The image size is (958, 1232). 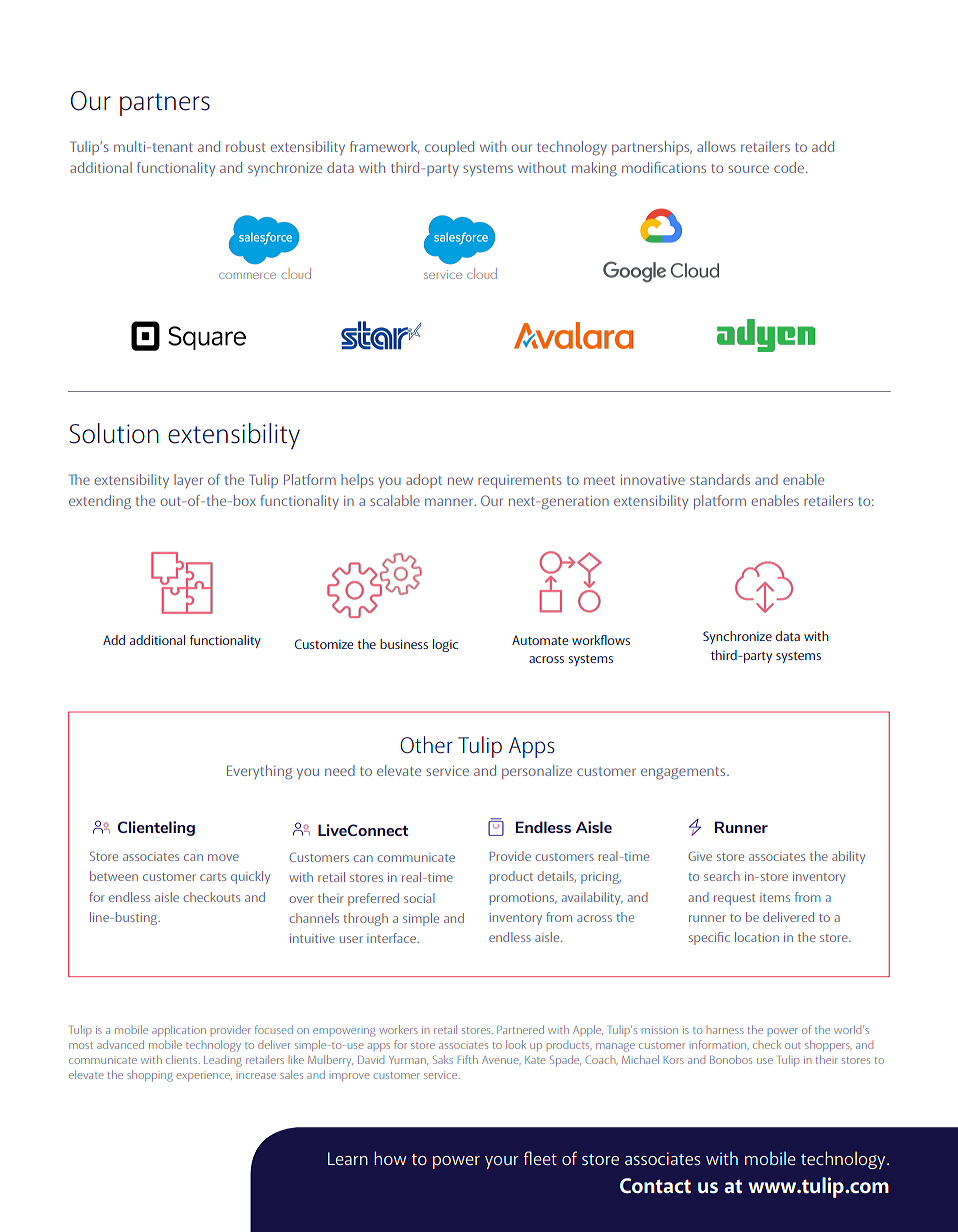 I want to click on robust, so click(x=246, y=146).
